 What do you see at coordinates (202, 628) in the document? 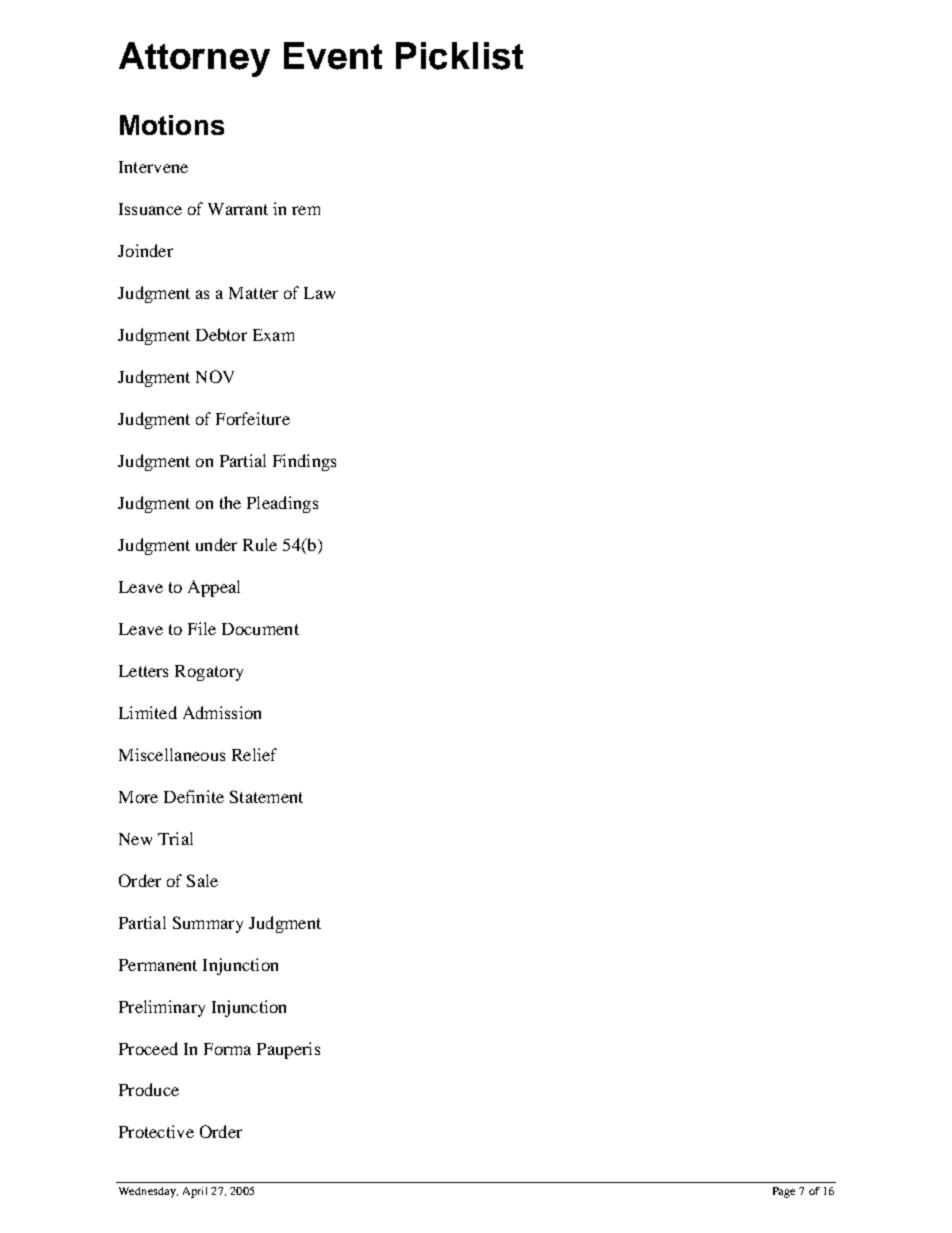
I see `File` at bounding box center [202, 628].
